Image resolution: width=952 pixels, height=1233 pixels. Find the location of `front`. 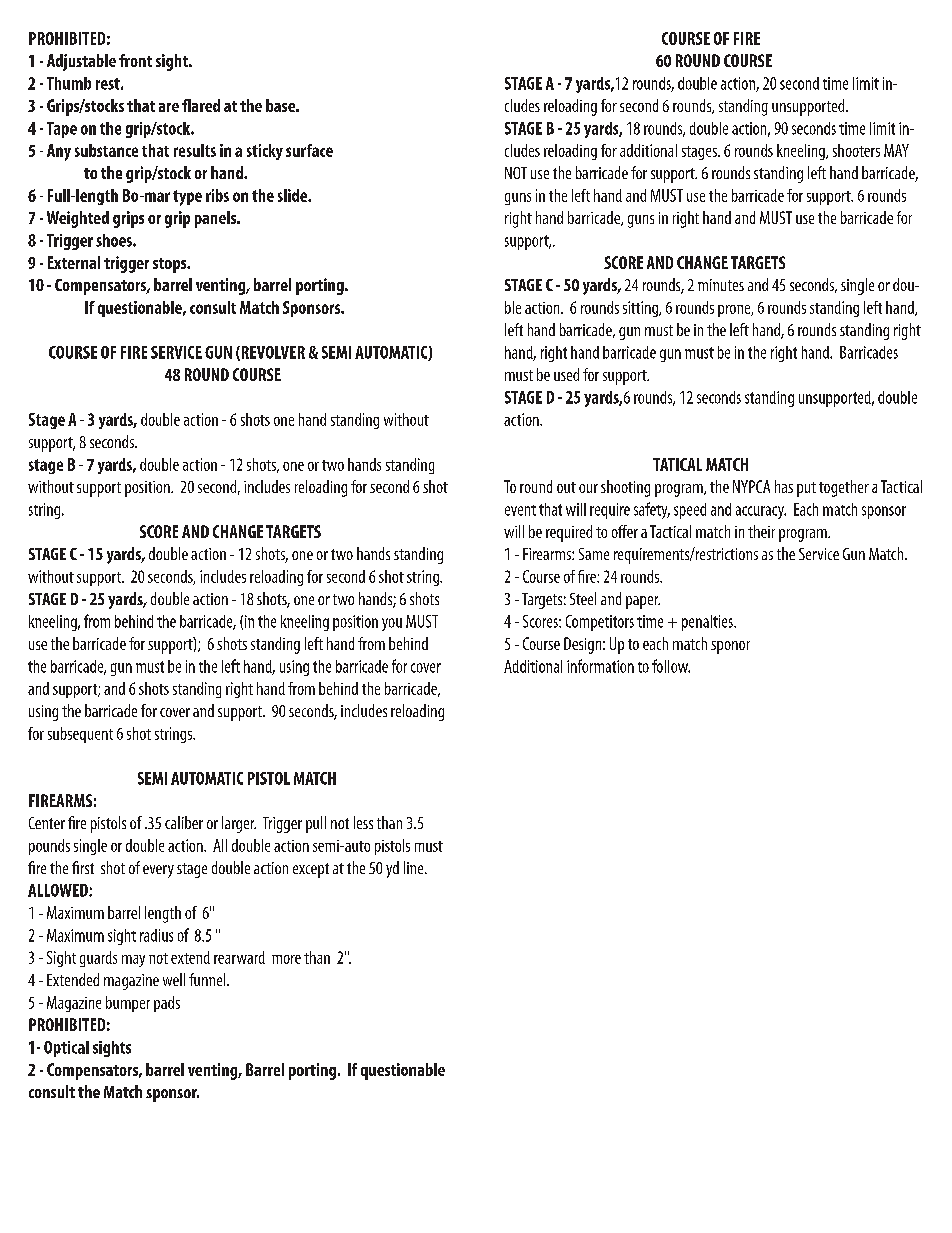

front is located at coordinates (135, 60).
